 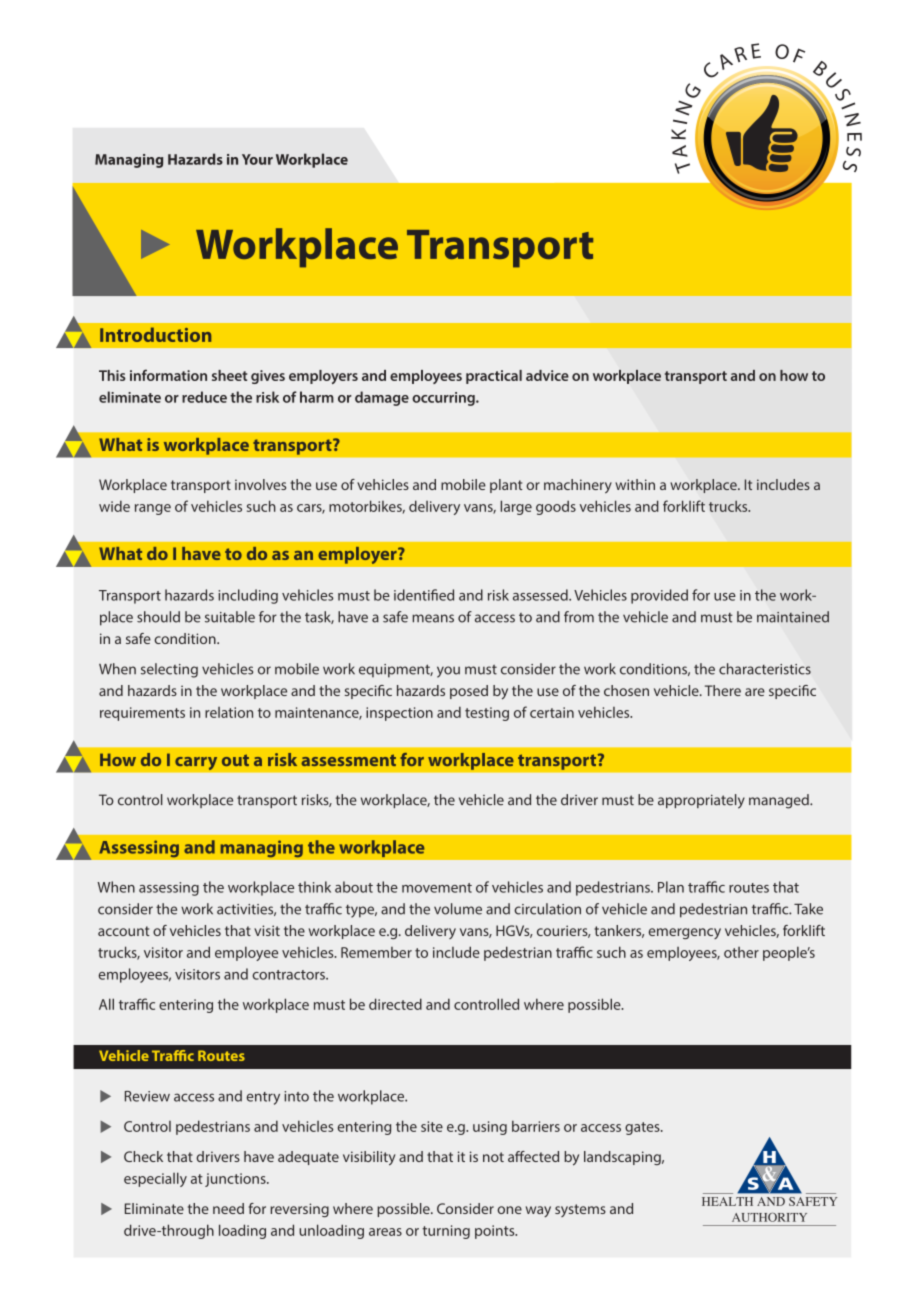 I want to click on within, so click(x=635, y=484).
